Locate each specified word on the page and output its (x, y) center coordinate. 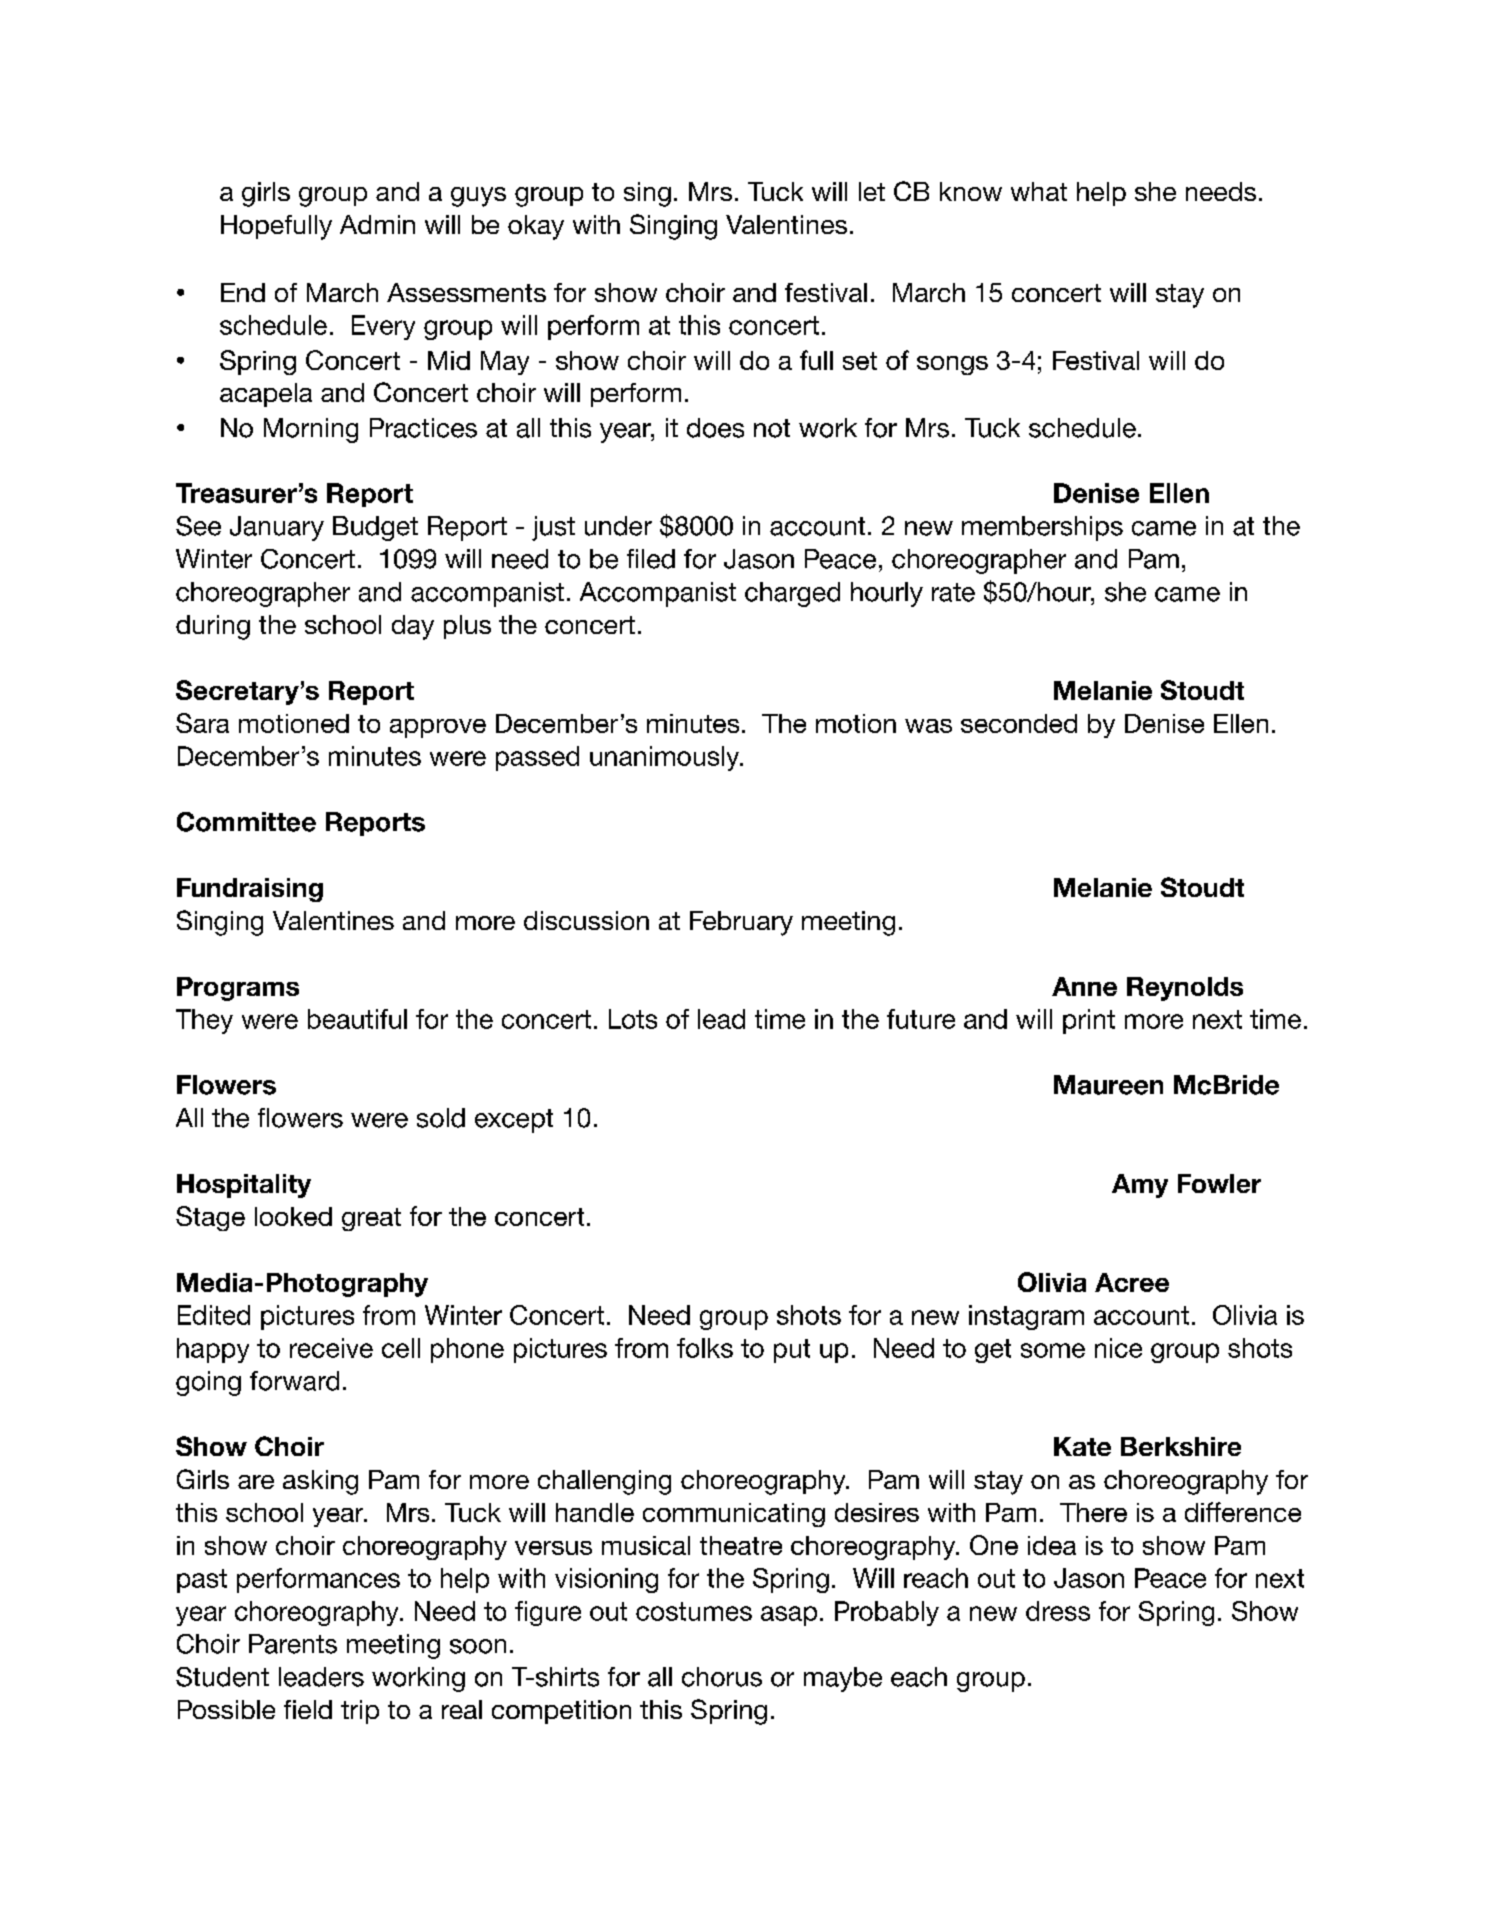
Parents (293, 1644)
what (1039, 191)
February (741, 923)
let (872, 191)
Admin (377, 224)
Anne (1084, 986)
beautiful (357, 1019)
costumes (694, 1611)
